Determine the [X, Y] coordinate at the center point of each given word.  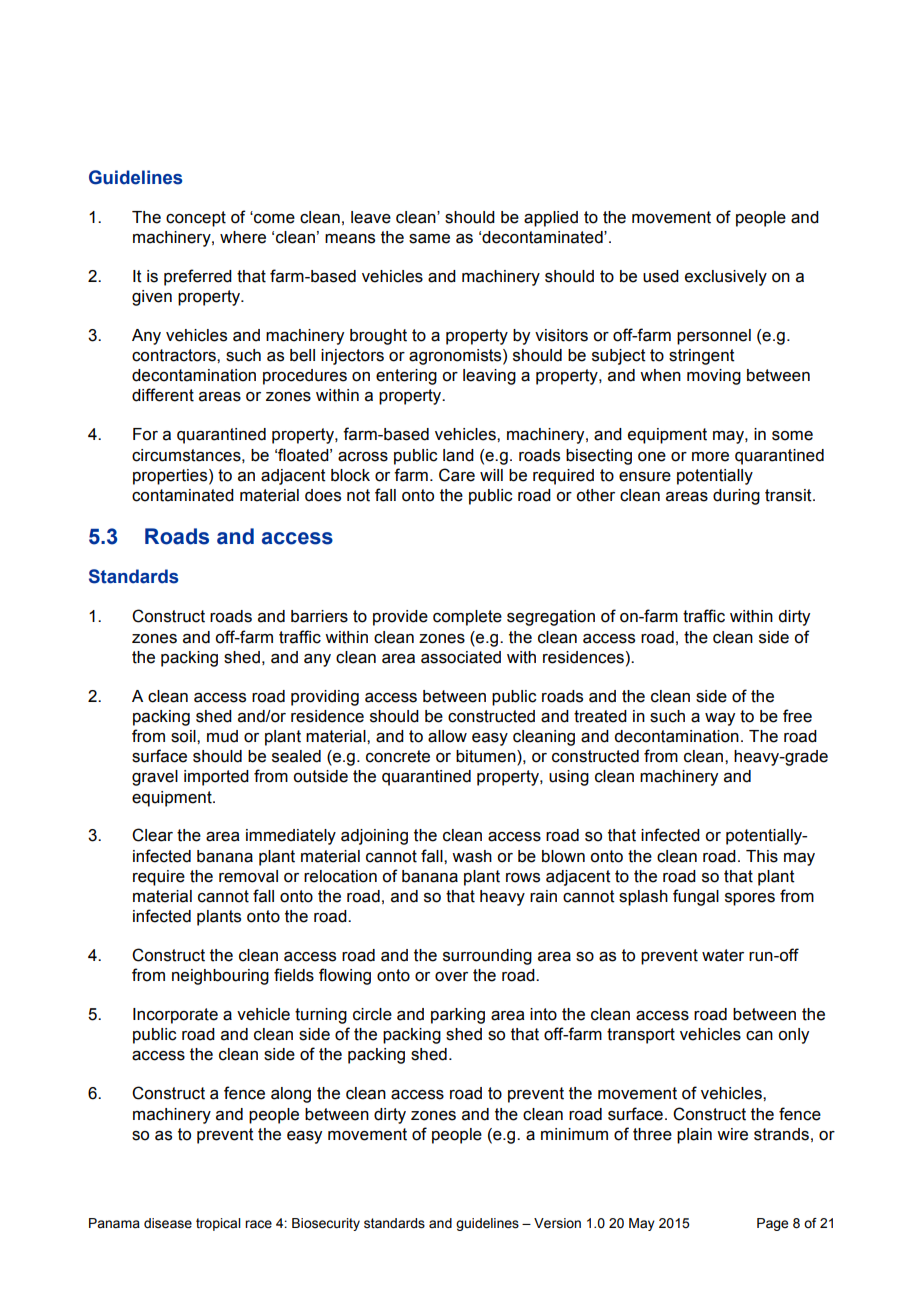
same [429, 239]
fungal [696, 897]
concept [196, 219]
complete [467, 618]
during [736, 497]
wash [472, 856]
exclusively [726, 278]
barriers [319, 616]
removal [248, 876]
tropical [218, 1224]
